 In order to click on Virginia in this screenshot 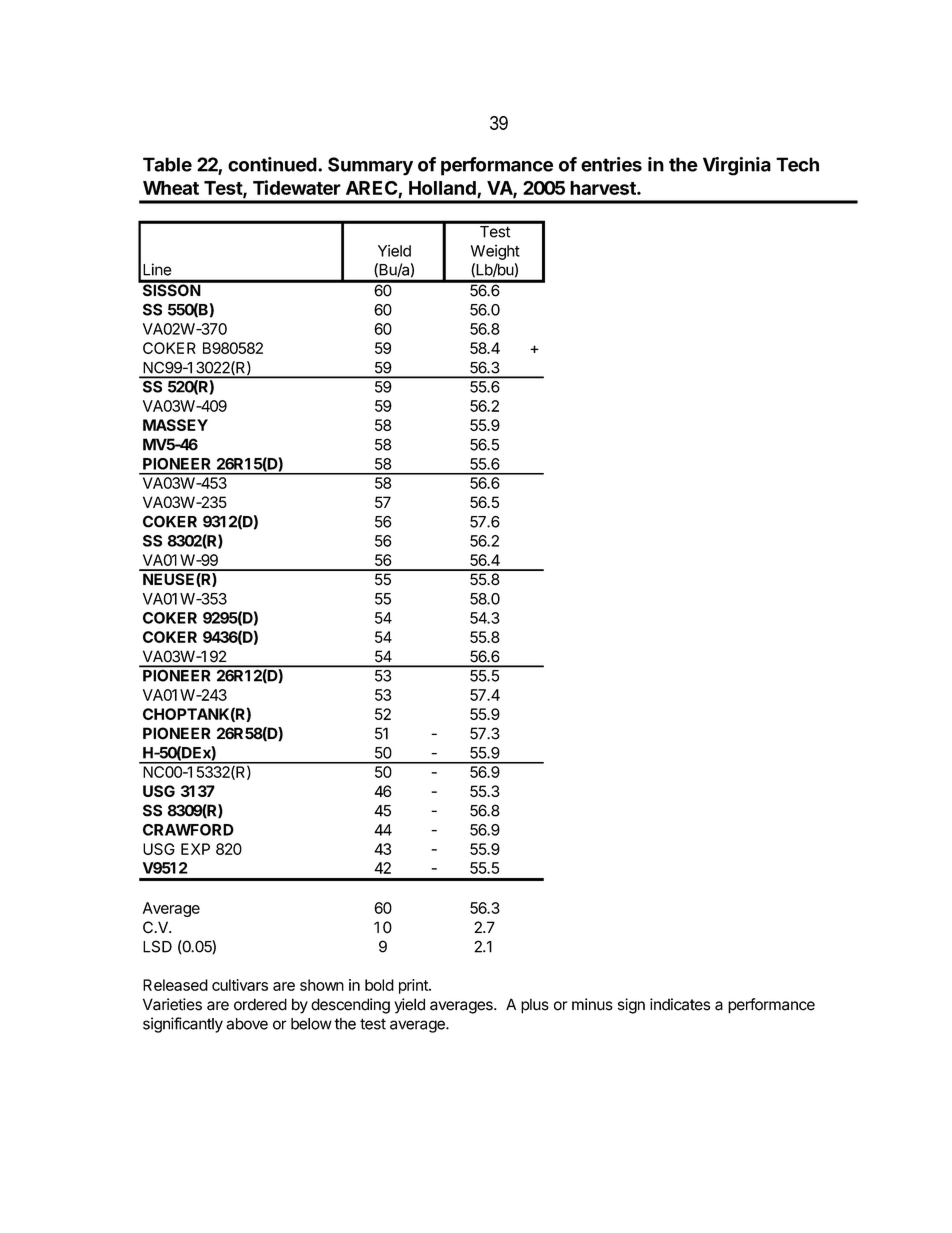, I will do `click(737, 166)`.
